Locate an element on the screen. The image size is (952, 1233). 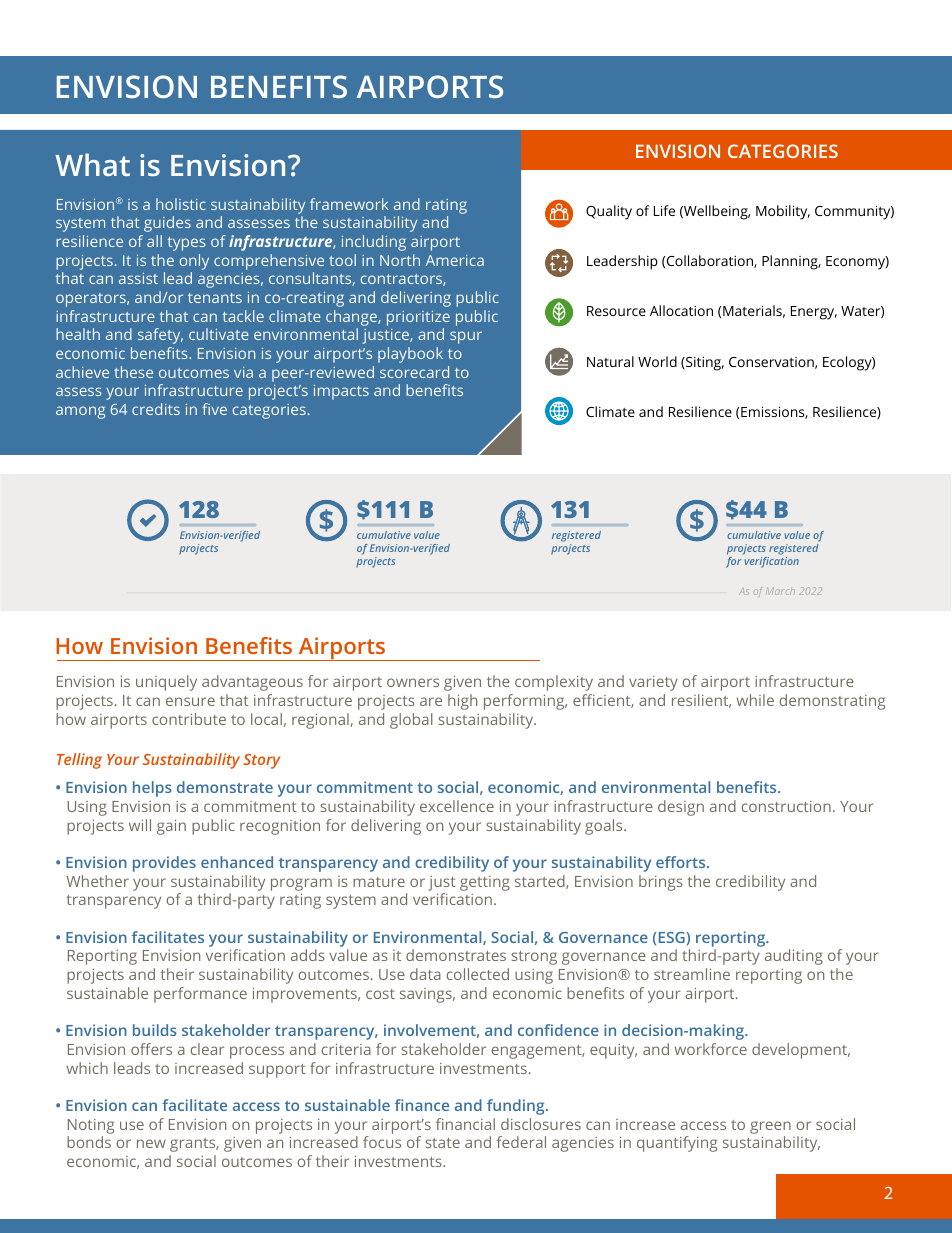
scorecard is located at coordinates (414, 372).
